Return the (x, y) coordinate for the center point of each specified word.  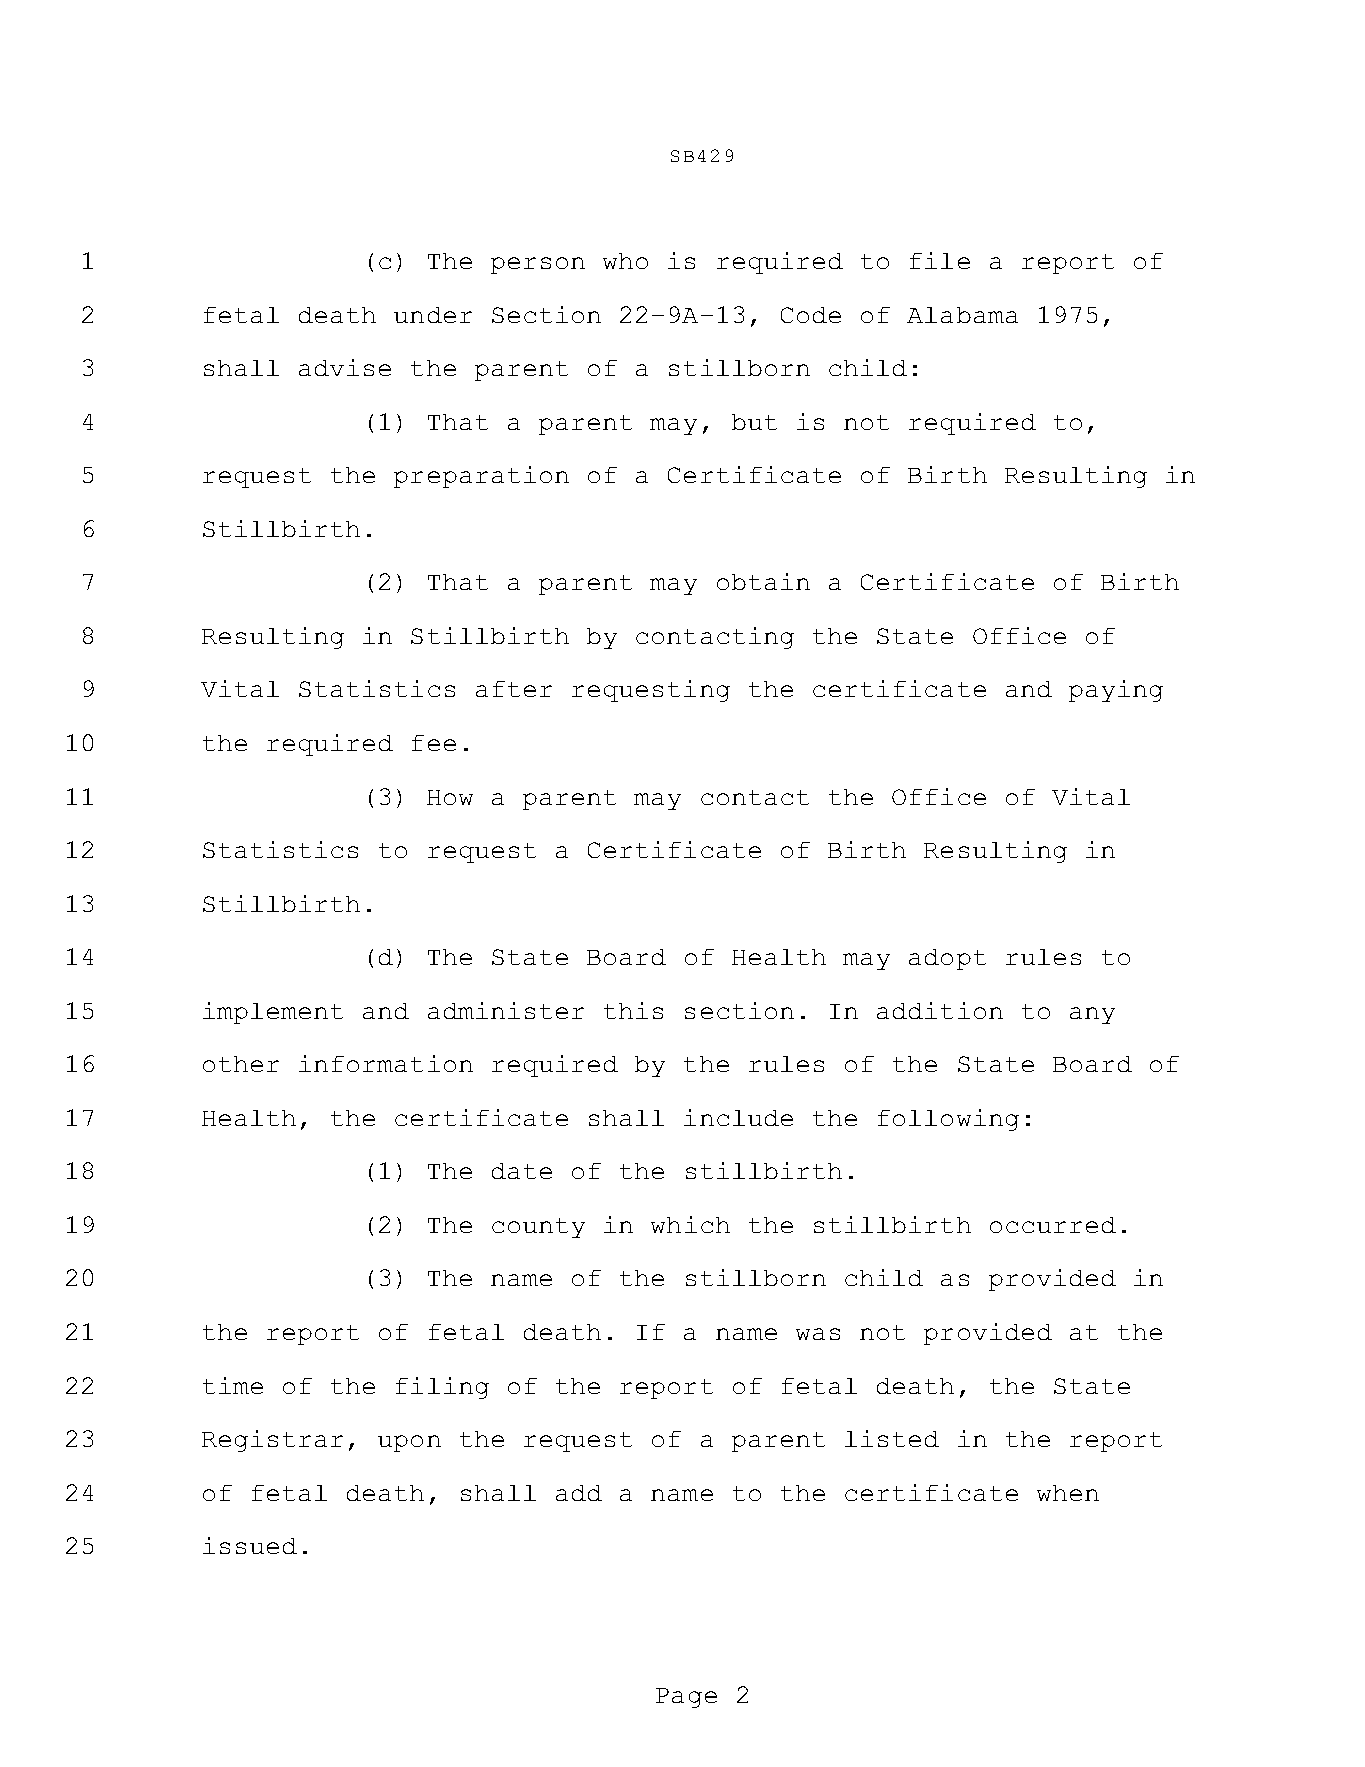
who (625, 261)
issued (250, 1545)
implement (273, 1013)
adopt (947, 959)
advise (345, 367)
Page (686, 1698)
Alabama (962, 315)
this (633, 1010)
